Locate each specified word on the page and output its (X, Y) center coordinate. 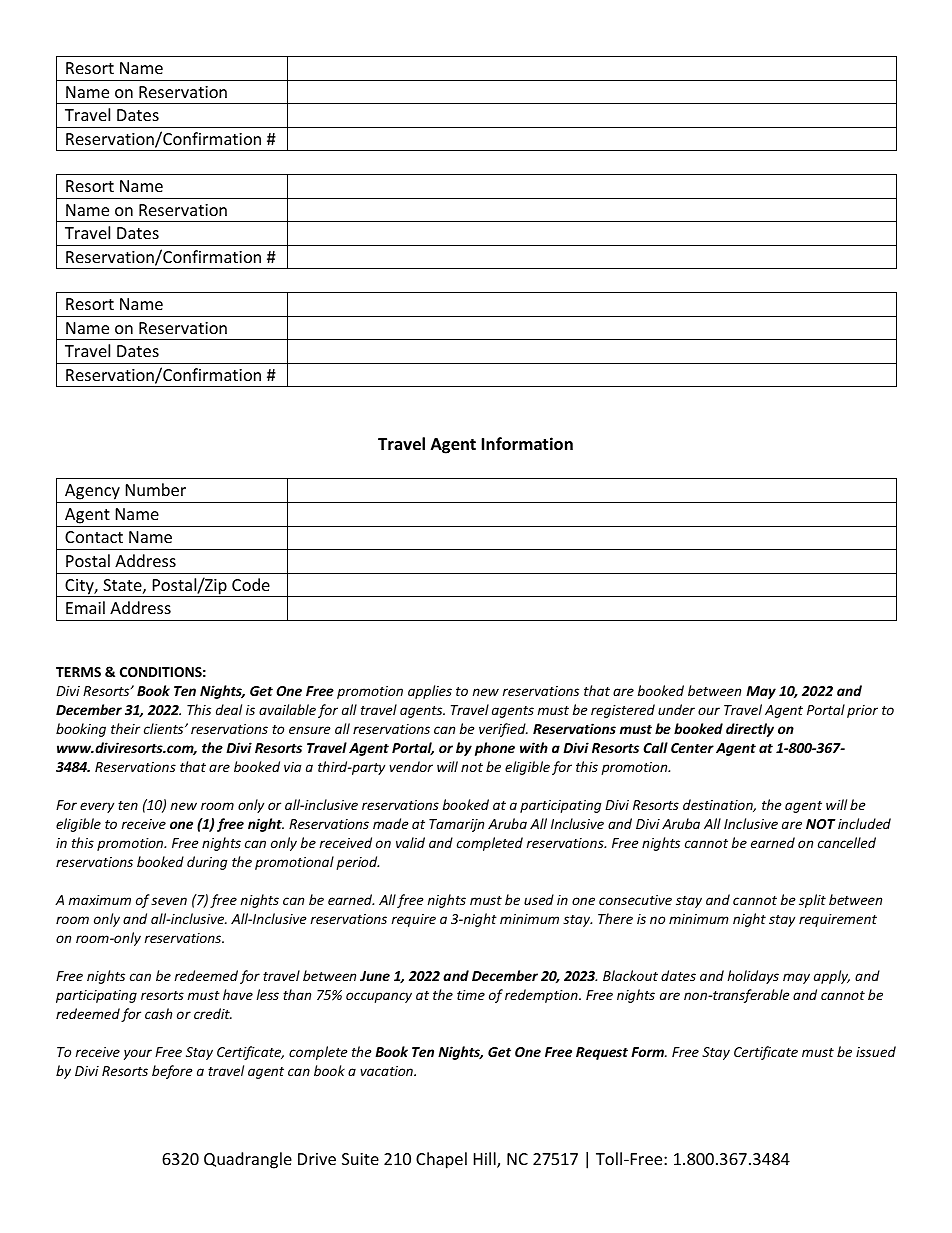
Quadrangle (248, 1160)
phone (495, 749)
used (539, 899)
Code (251, 584)
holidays (753, 977)
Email (85, 607)
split (812, 901)
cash (158, 1013)
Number (156, 489)
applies (430, 692)
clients (165, 728)
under (676, 709)
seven (169, 901)
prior (862, 711)
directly (750, 730)
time (471, 995)
